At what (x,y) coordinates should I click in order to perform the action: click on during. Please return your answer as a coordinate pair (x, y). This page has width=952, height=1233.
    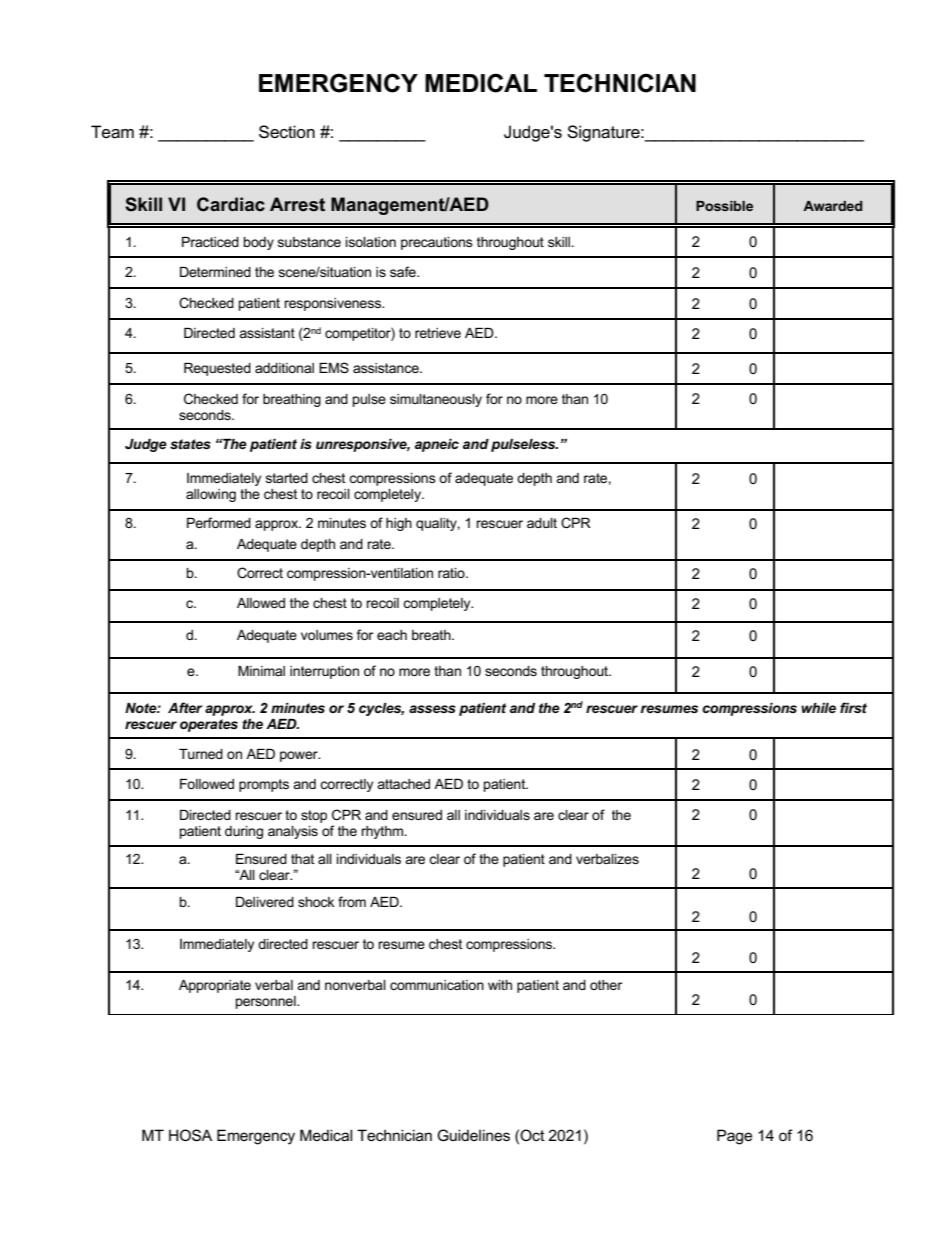
    Looking at the image, I should click on (244, 832).
